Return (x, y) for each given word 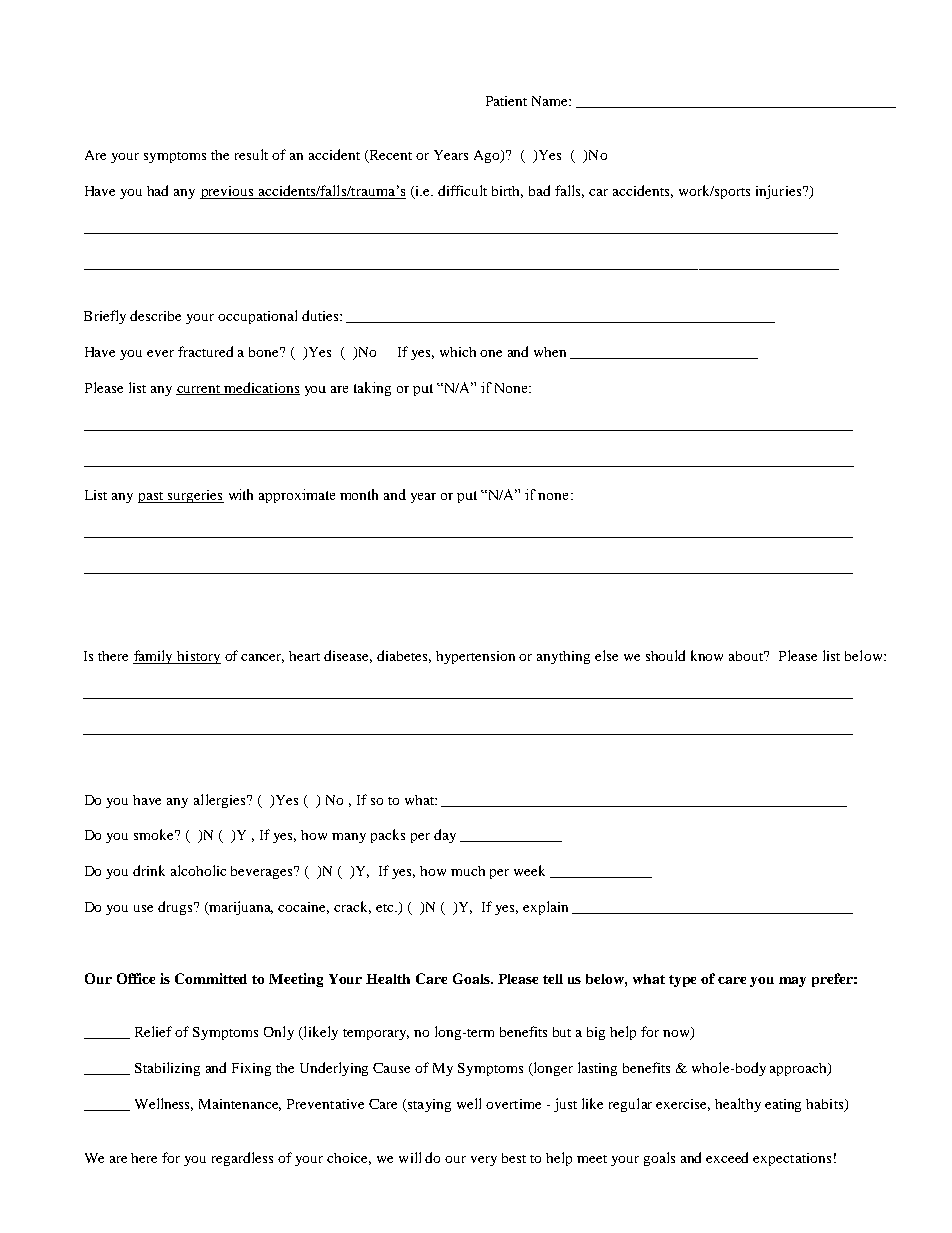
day (445, 836)
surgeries (195, 496)
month (359, 494)
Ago (488, 156)
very (484, 1161)
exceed (727, 1157)
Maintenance (240, 1105)
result (251, 154)
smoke (155, 834)
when (550, 352)
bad (539, 190)
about (747, 656)
